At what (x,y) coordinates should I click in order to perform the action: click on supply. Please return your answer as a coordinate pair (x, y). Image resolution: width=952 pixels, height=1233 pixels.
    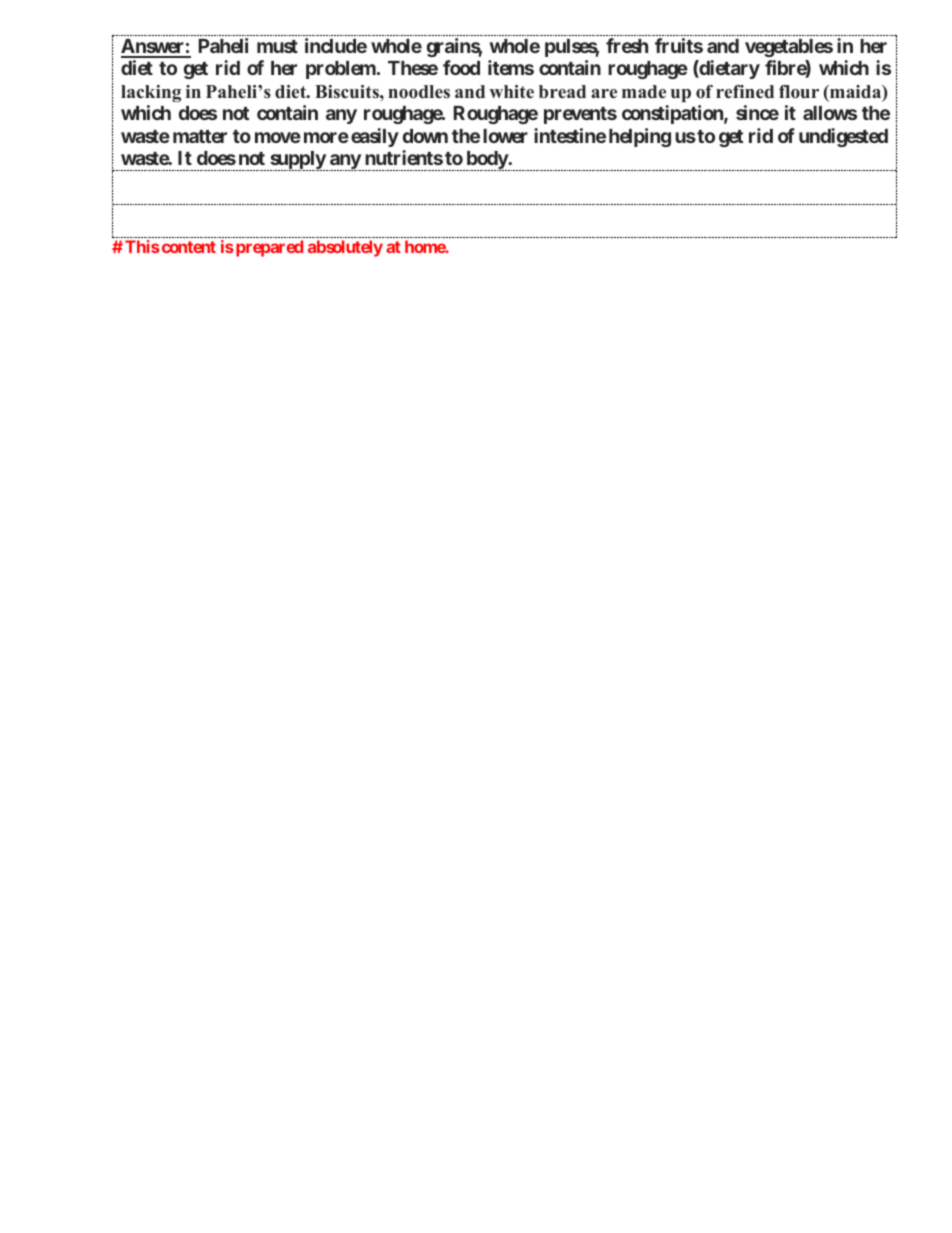
    Looking at the image, I should click on (297, 161).
